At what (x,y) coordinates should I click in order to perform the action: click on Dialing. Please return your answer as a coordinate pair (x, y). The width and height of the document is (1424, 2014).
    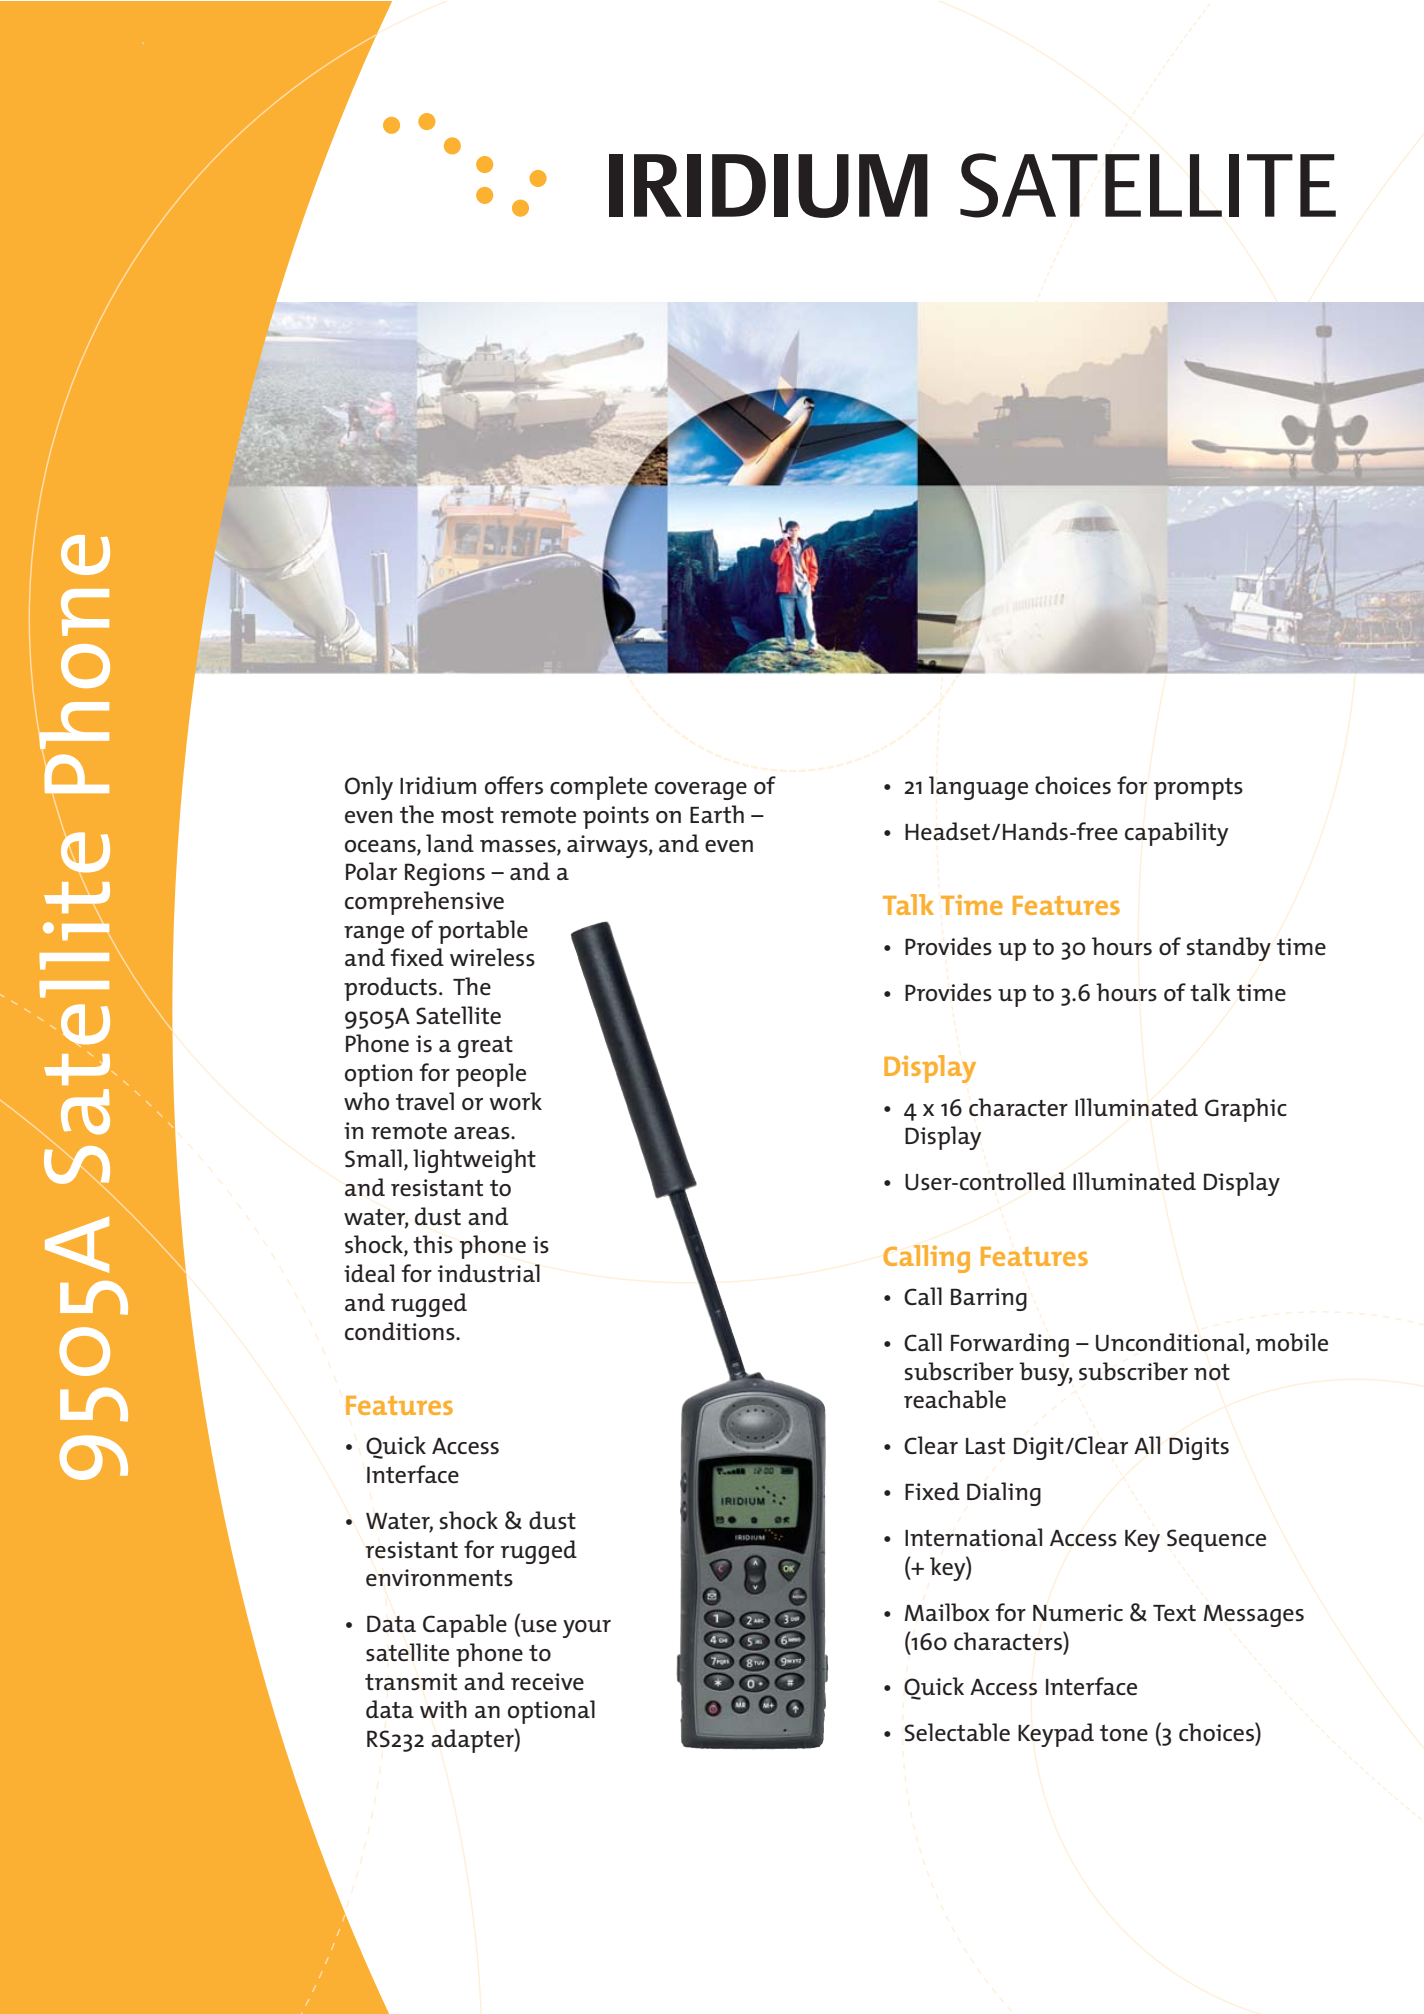
    Looking at the image, I should click on (1004, 1494).
